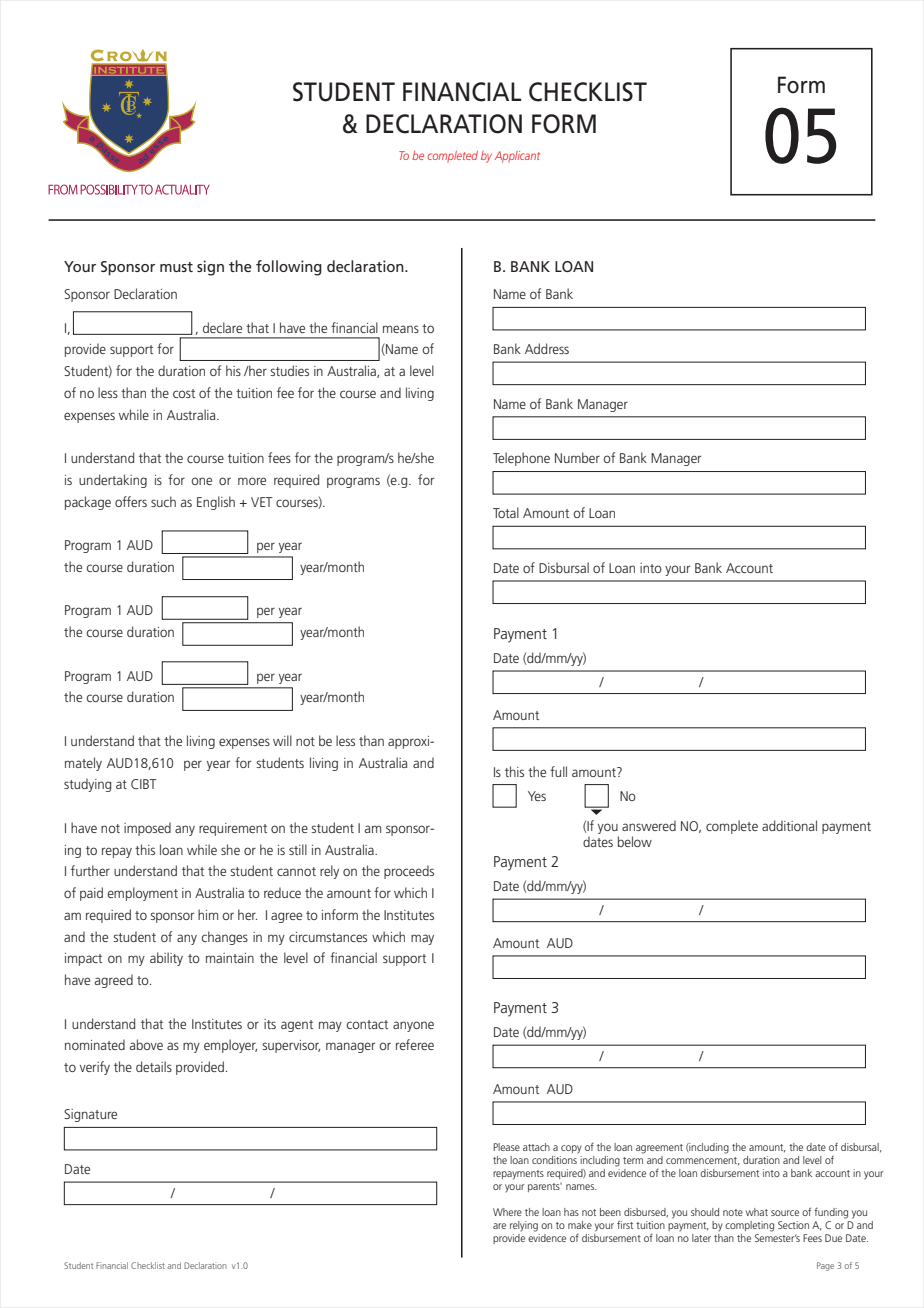 The width and height of the screenshot is (924, 1308). Describe the element at coordinates (789, 825) in the screenshot. I see `additional` at that location.
